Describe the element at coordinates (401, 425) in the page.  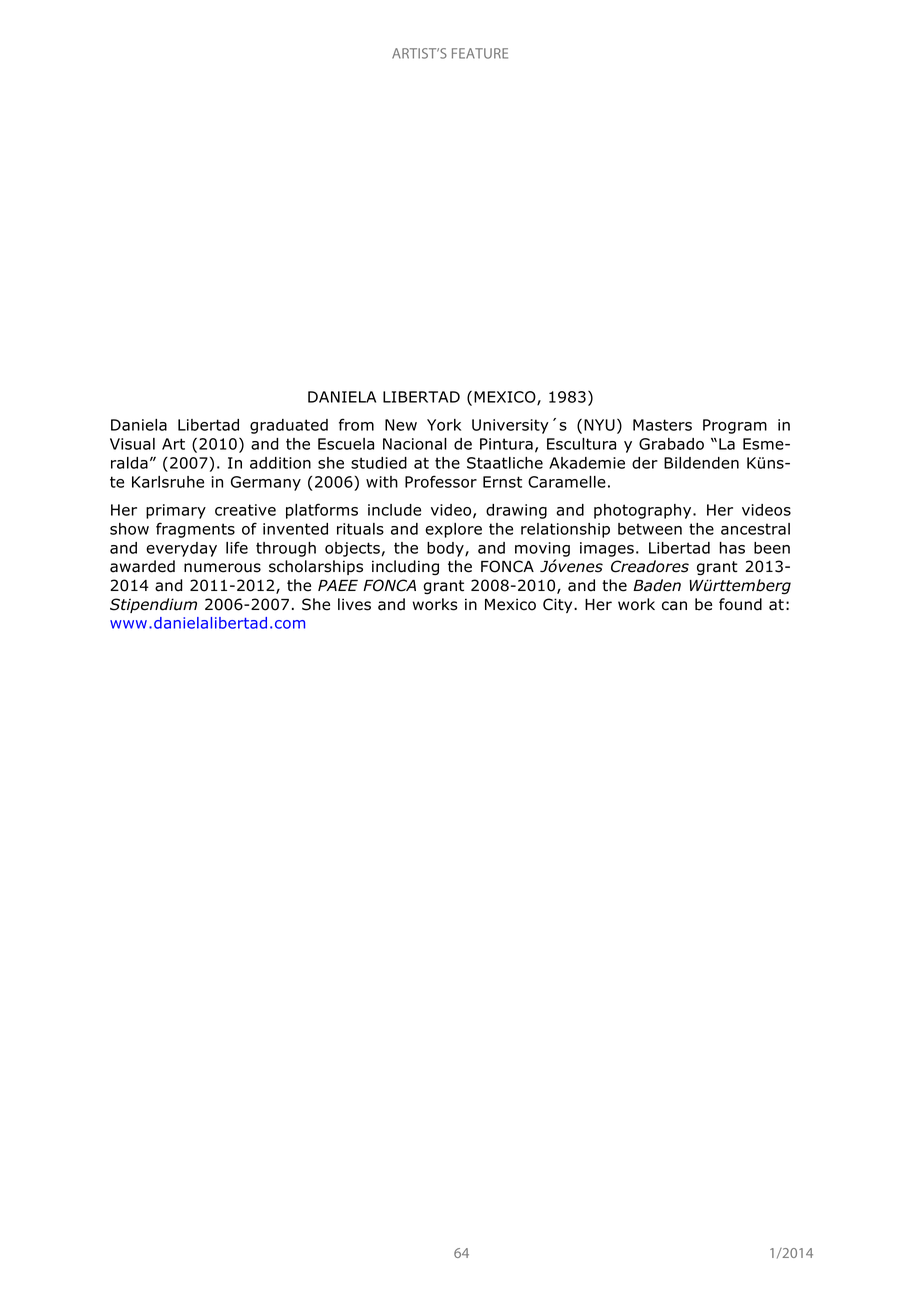
I see `New` at that location.
